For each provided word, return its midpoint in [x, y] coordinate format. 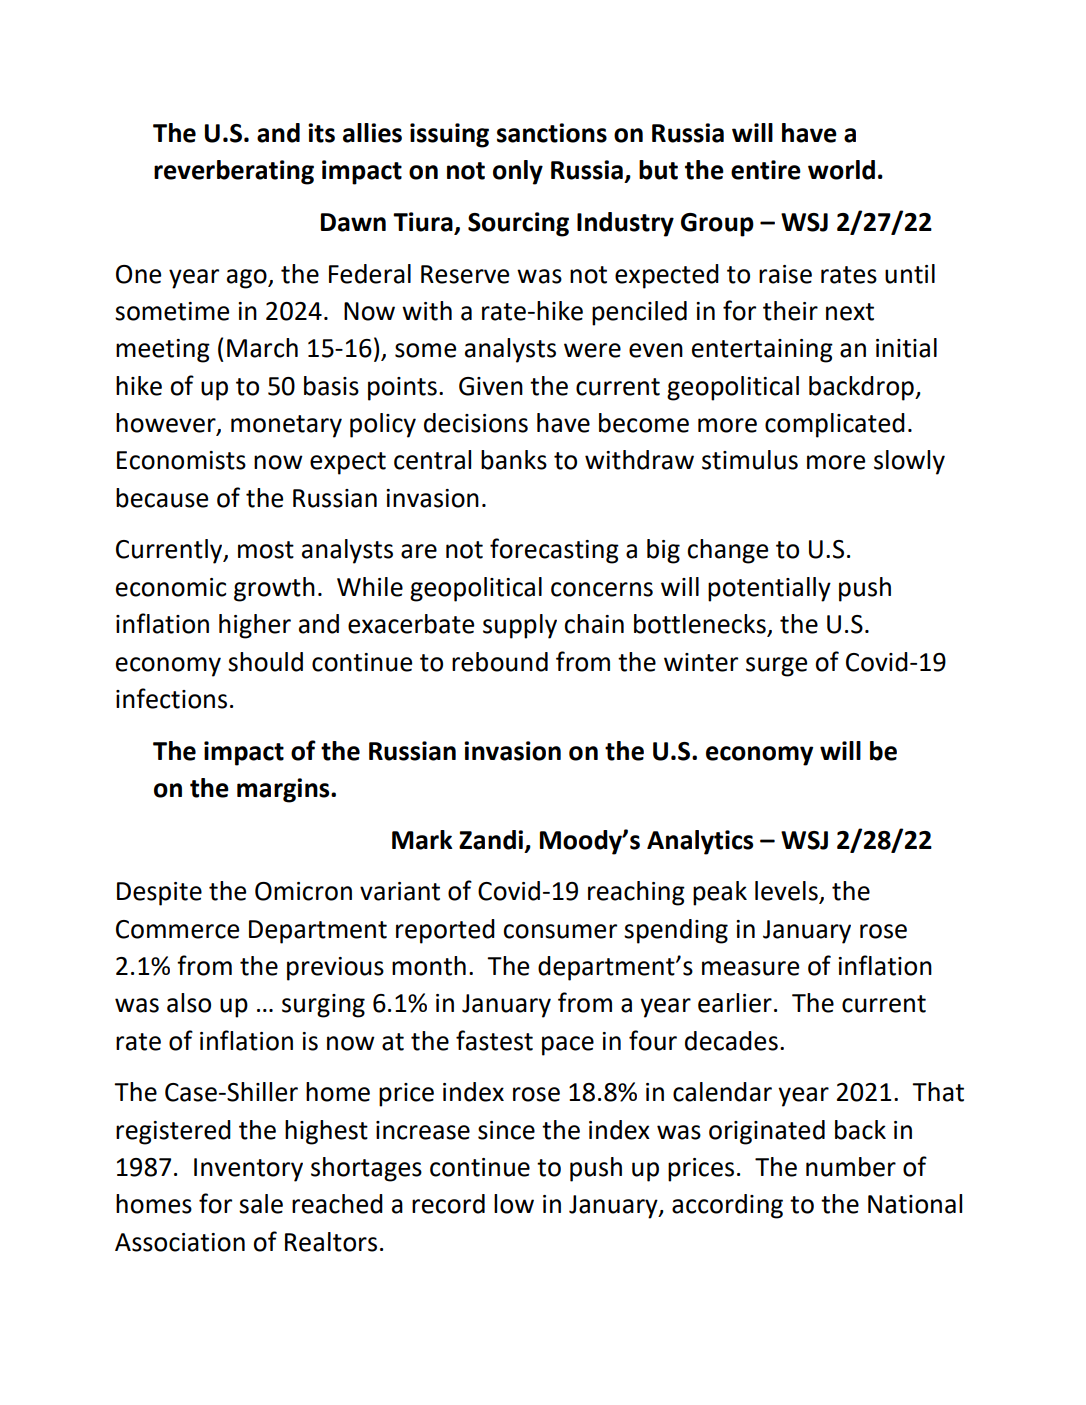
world [841, 170]
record [448, 1204]
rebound [500, 662]
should [265, 662]
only [518, 172]
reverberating [234, 172]
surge [776, 667]
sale [261, 1204]
